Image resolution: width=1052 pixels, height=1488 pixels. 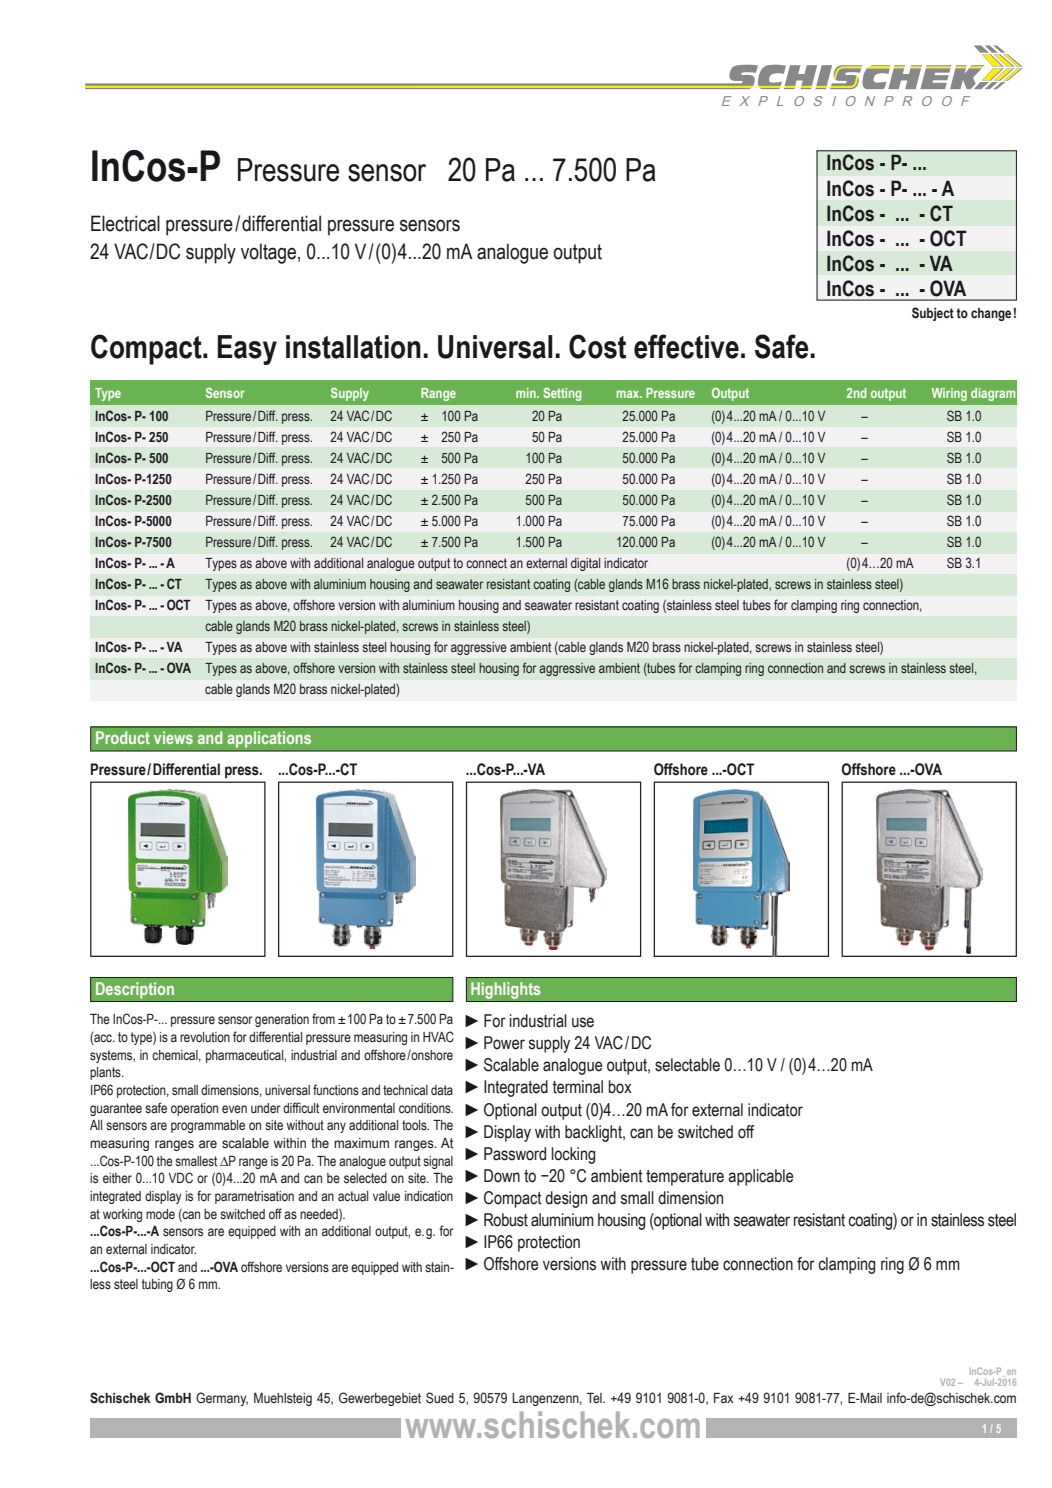 I want to click on Electrical, so click(x=125, y=223).
